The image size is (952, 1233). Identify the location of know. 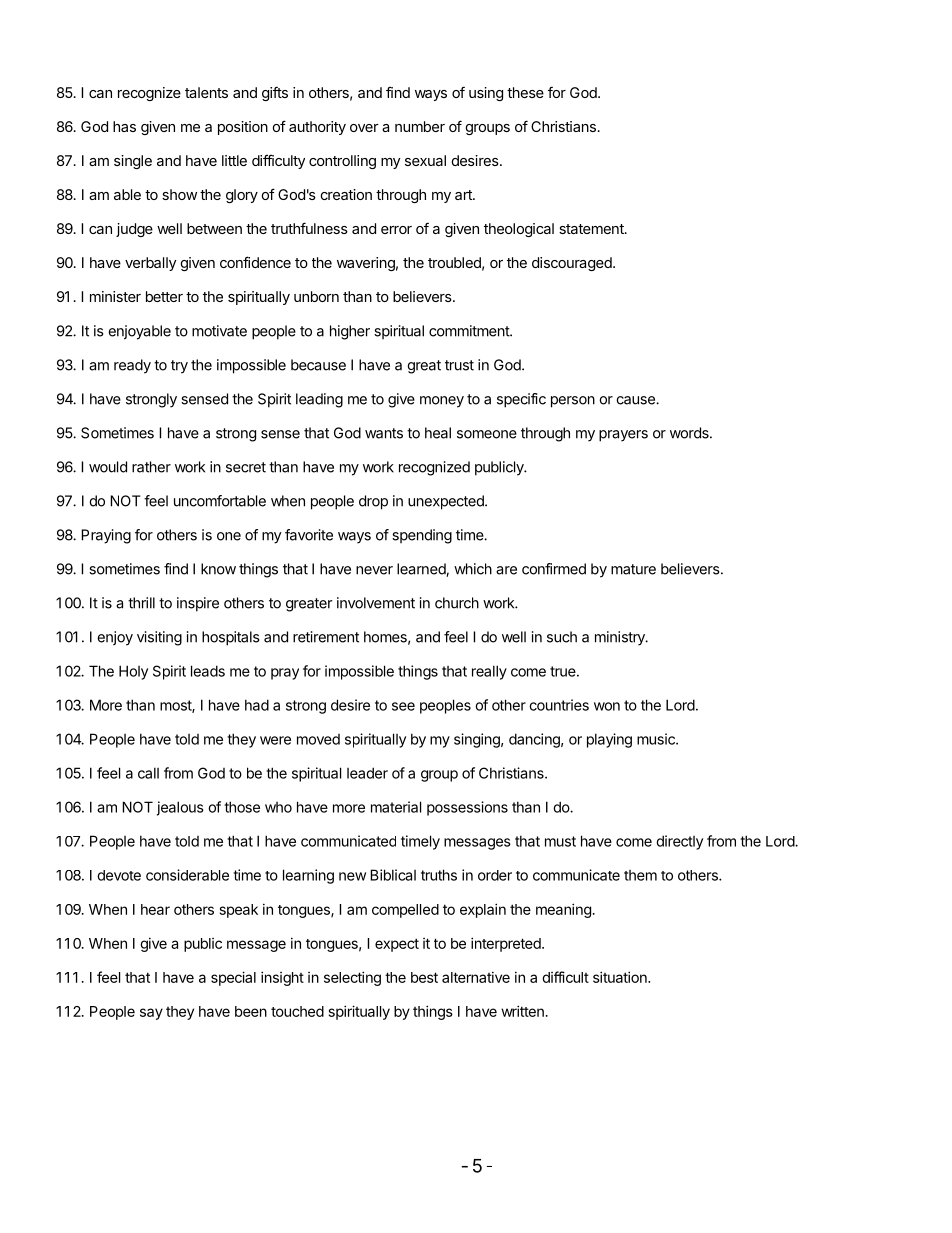
(218, 569).
